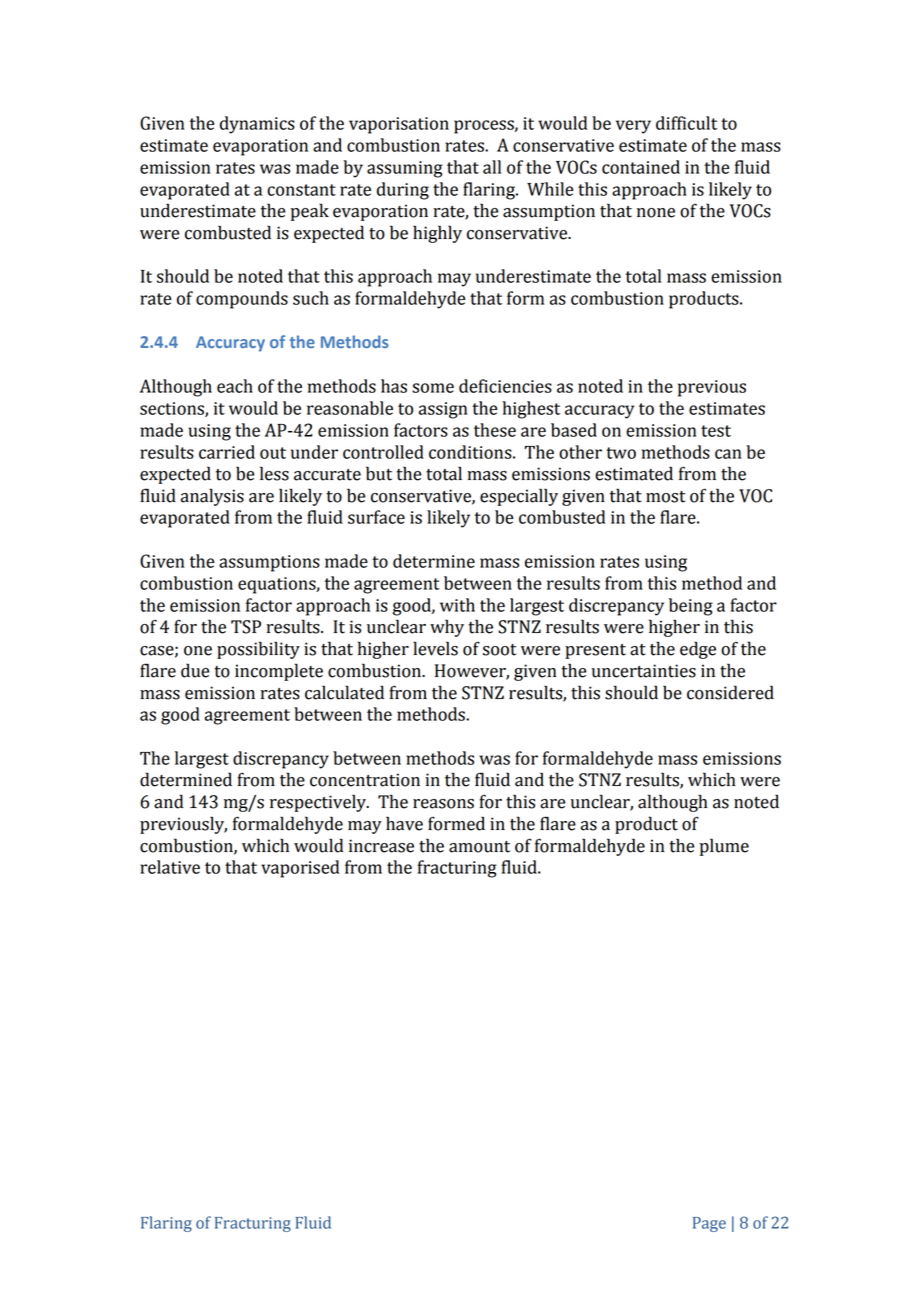 Image resolution: width=924 pixels, height=1309 pixels. Describe the element at coordinates (170, 867) in the document. I see `relative` at that location.
